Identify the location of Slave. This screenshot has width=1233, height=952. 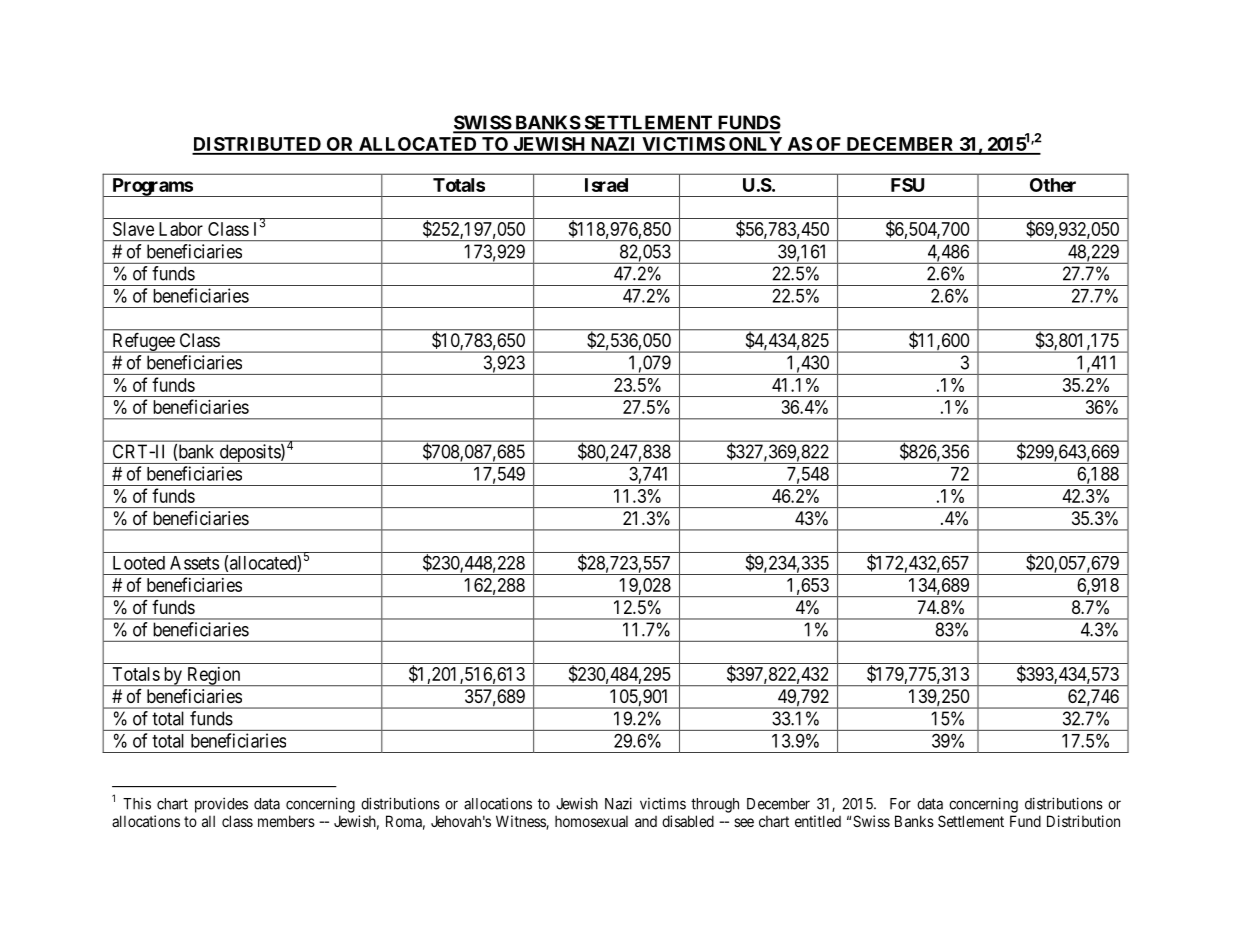
(133, 229).
